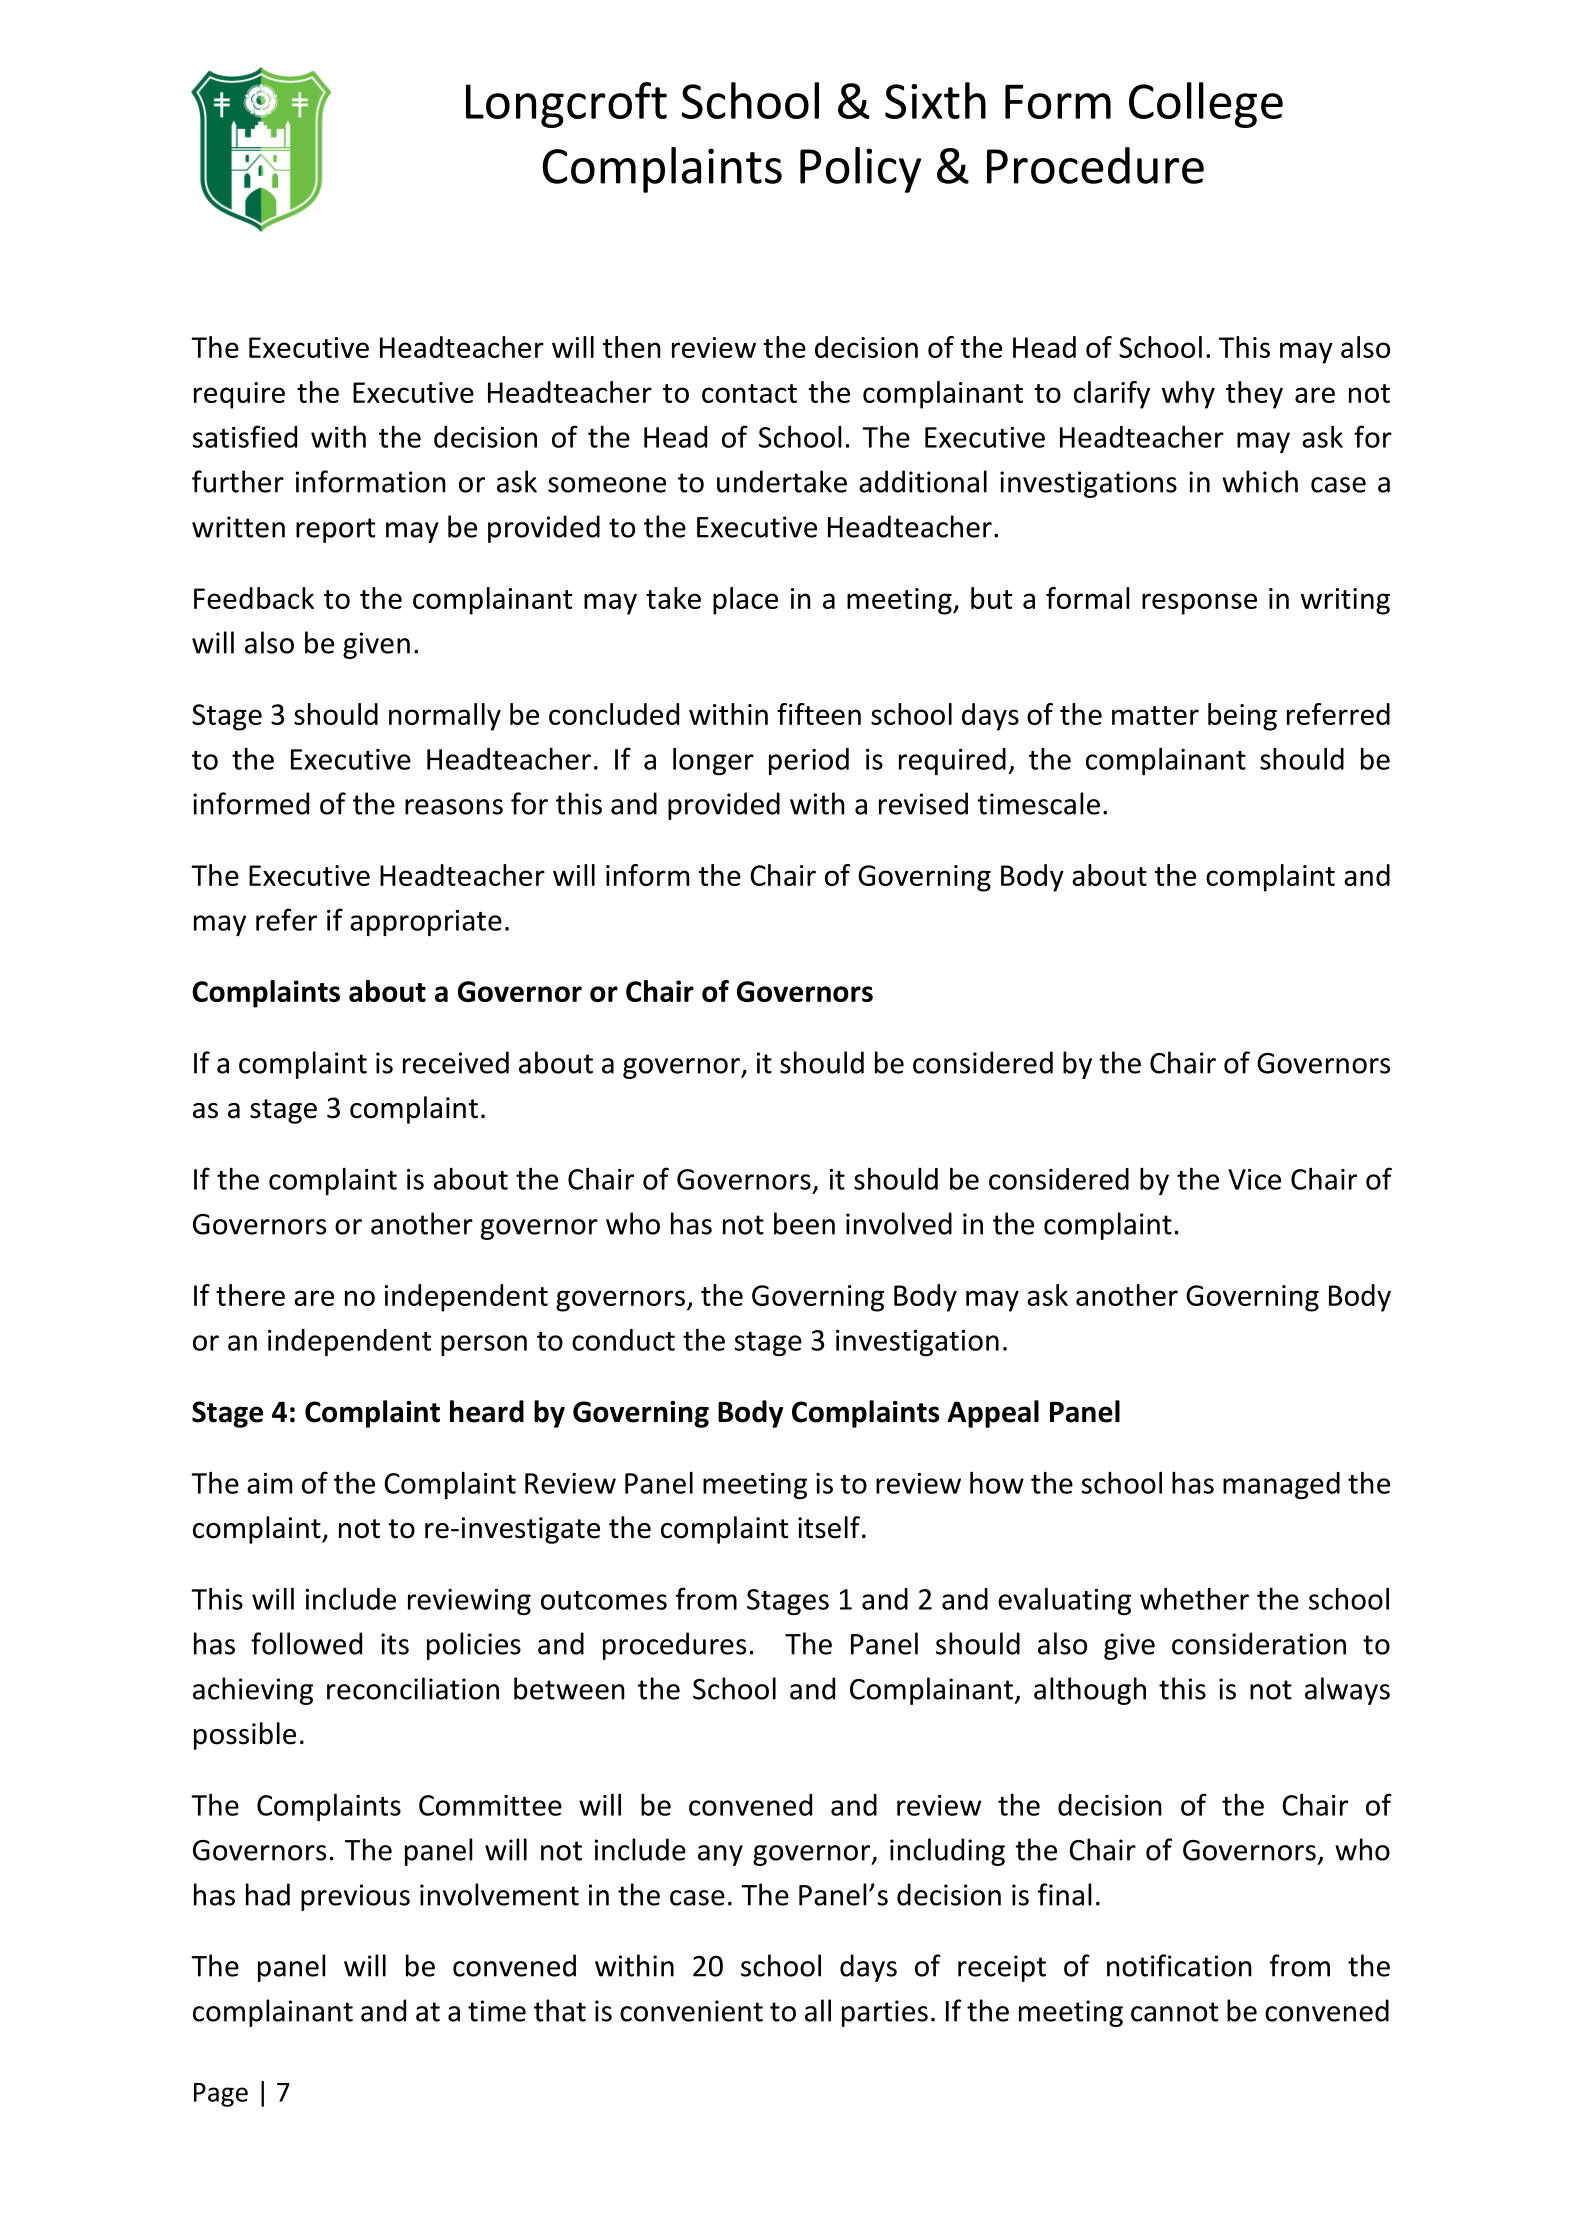  What do you see at coordinates (1206, 105) in the image?
I see `College` at bounding box center [1206, 105].
